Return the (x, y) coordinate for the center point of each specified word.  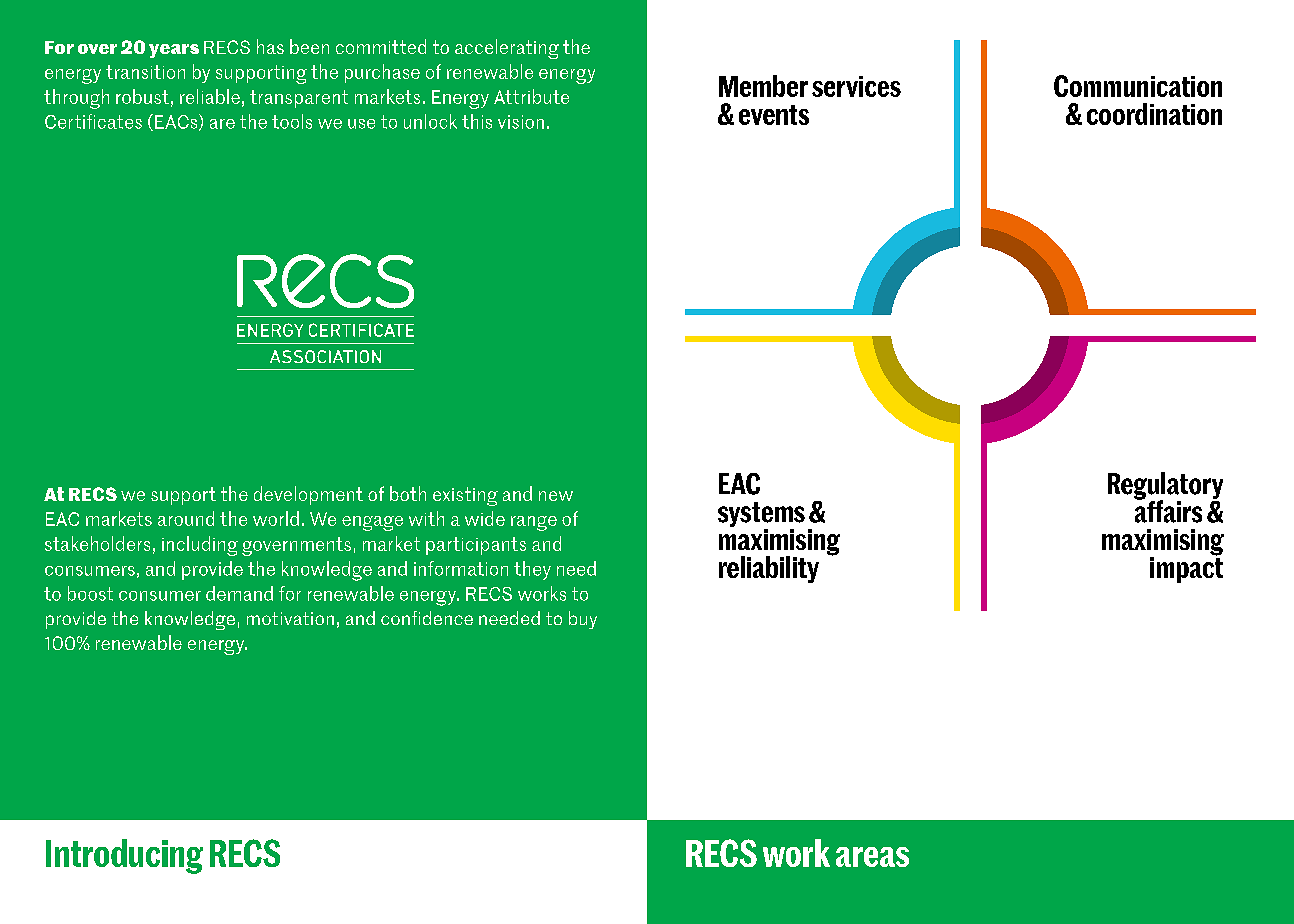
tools (292, 121)
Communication (1138, 86)
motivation (290, 618)
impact (1186, 568)
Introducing (124, 856)
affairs (1168, 510)
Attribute (531, 96)
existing (465, 496)
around (186, 518)
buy (583, 620)
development (308, 495)
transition (145, 72)
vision (521, 122)
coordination (1154, 114)
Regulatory (1165, 487)
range (534, 523)
